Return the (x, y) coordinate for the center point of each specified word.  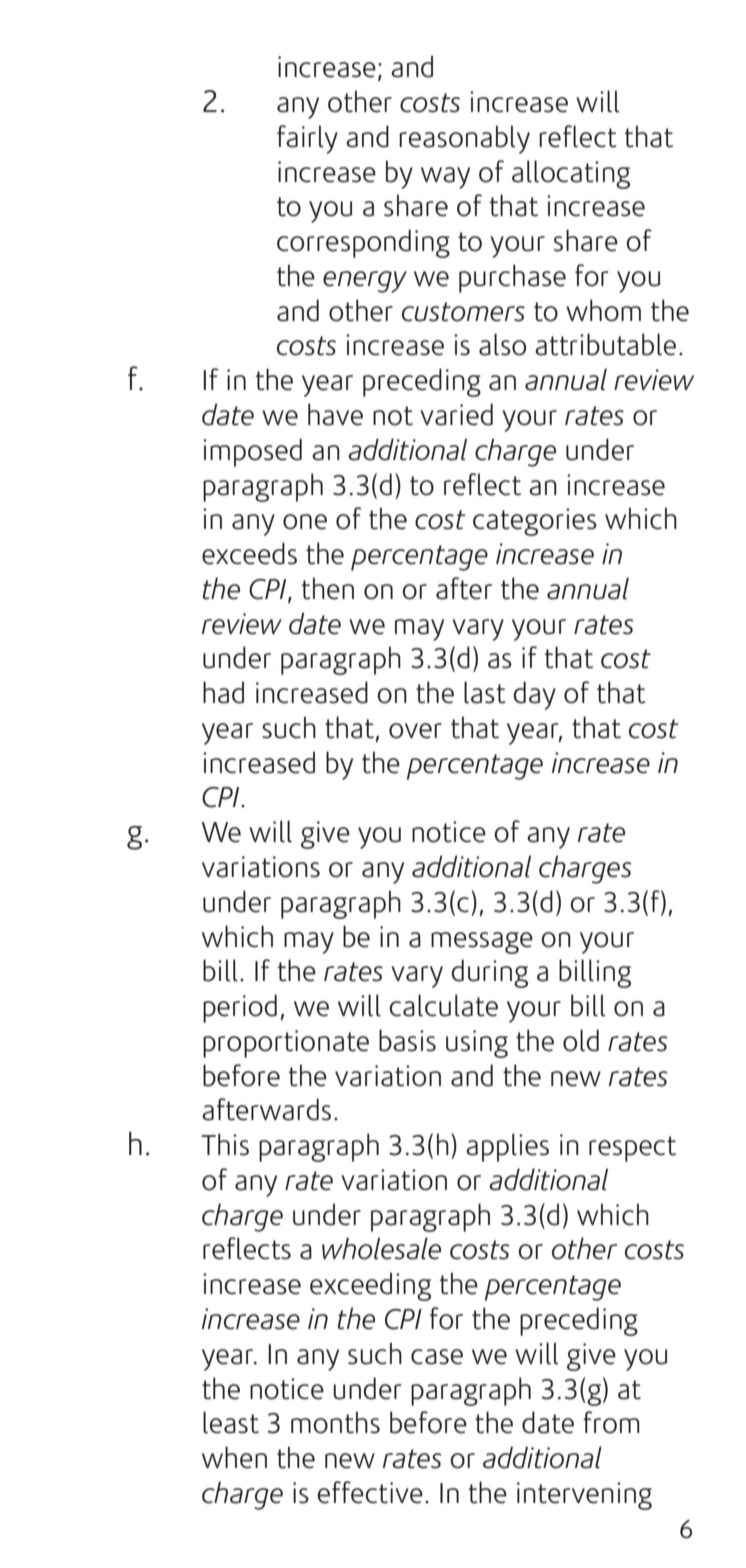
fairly (307, 139)
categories (535, 522)
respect (632, 1149)
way (445, 178)
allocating (571, 174)
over (415, 731)
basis (407, 1040)
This (225, 1144)
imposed (252, 452)
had (223, 692)
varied (456, 414)
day (534, 695)
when (234, 1457)
